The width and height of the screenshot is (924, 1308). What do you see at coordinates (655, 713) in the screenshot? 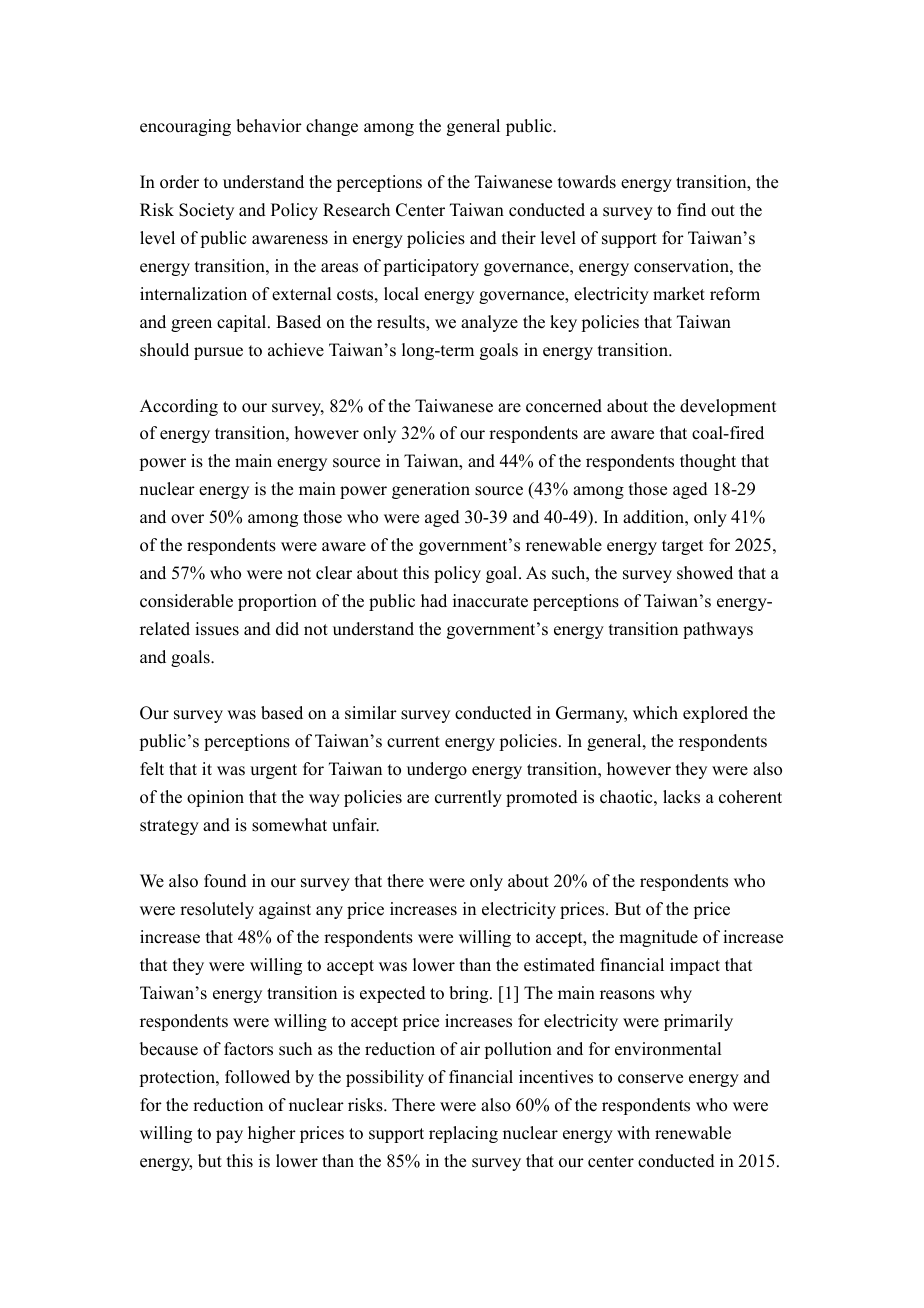
I see `which` at bounding box center [655, 713].
